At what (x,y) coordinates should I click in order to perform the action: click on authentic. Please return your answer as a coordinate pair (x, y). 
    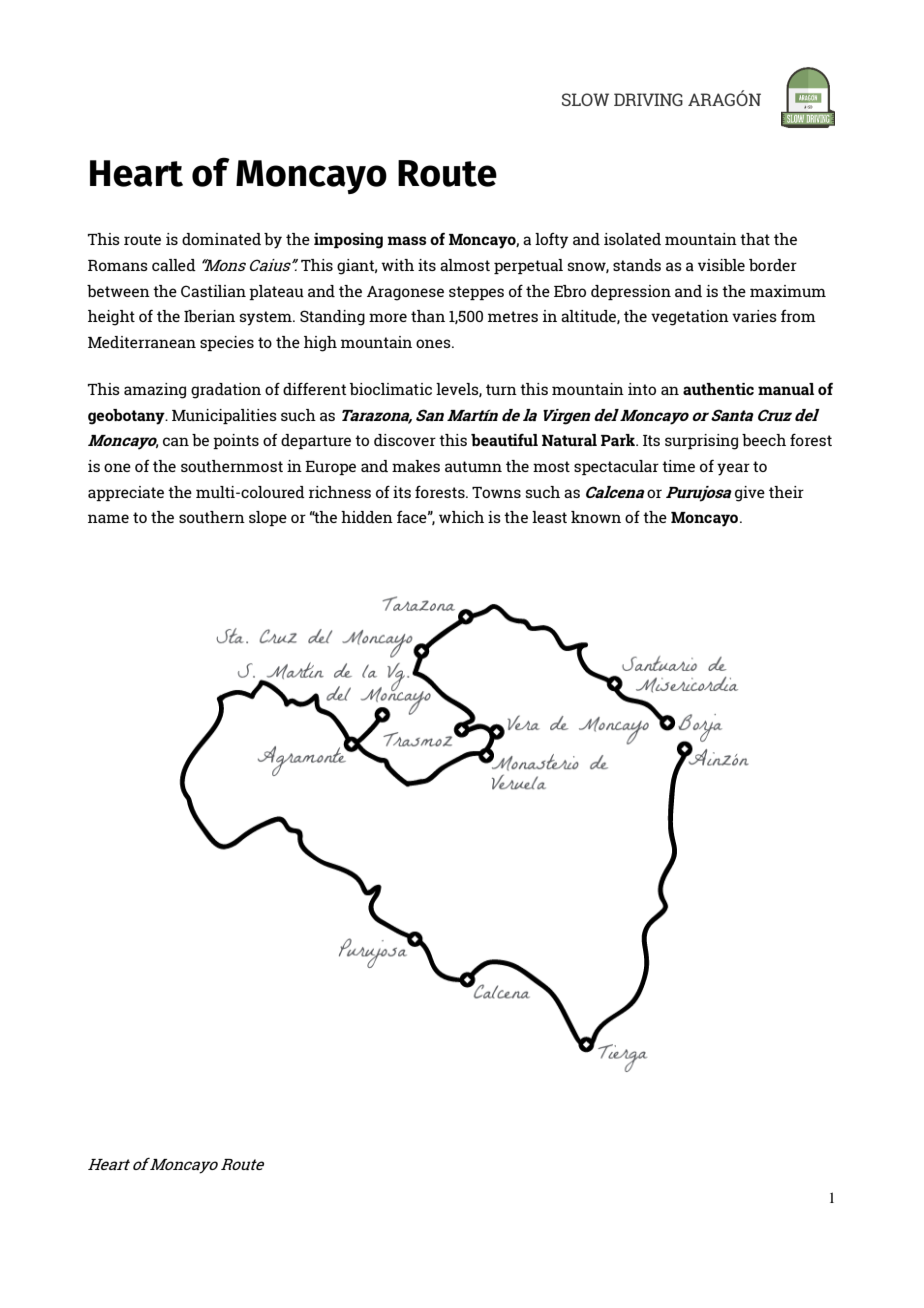
    Looking at the image, I should click on (718, 389).
